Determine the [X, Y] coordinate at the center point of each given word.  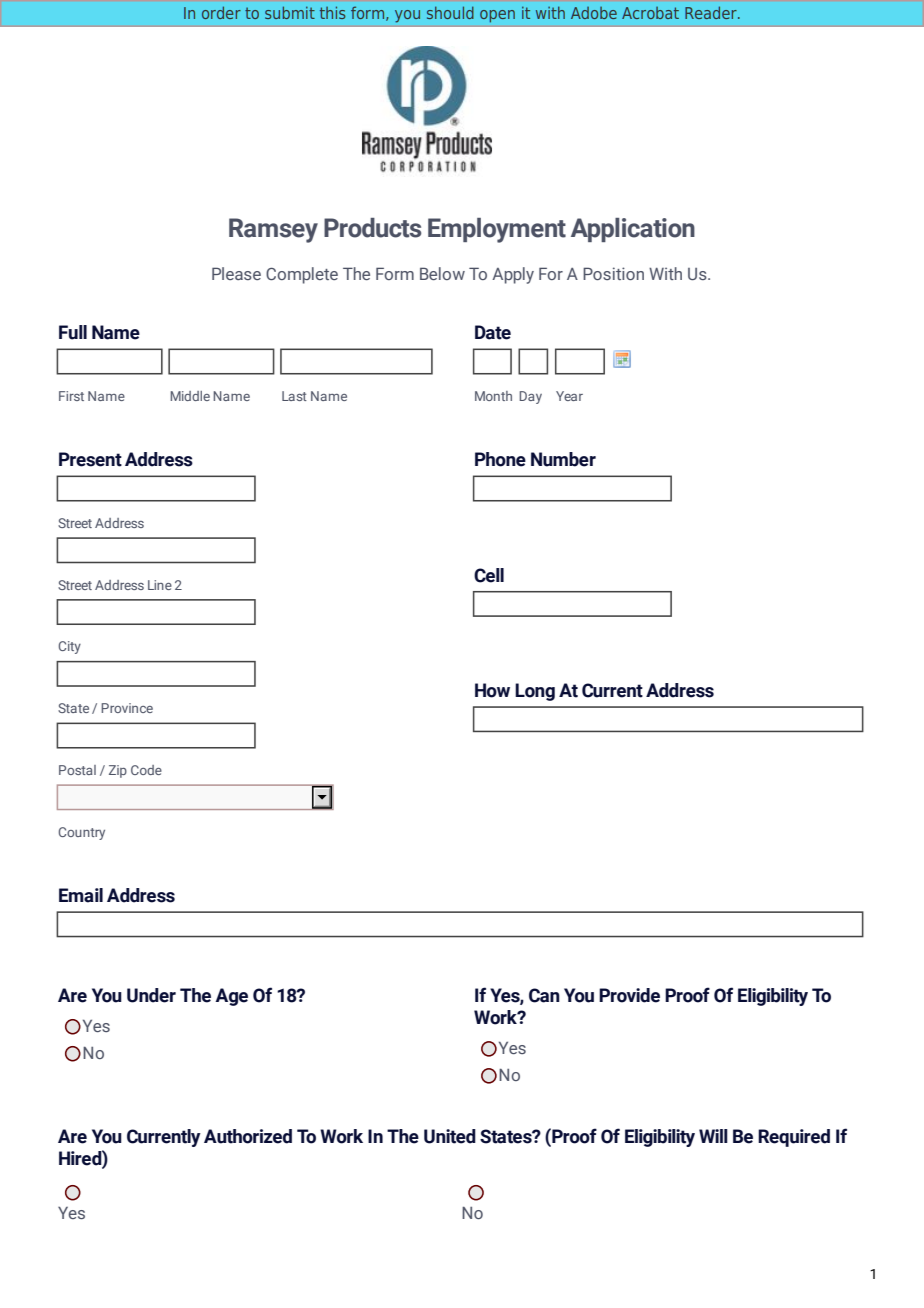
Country [81, 833]
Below [442, 273]
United [450, 1136]
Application [633, 230]
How [492, 690]
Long [535, 692]
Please [236, 273]
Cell [489, 575]
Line [160, 585]
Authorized [248, 1136]
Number [563, 459]
